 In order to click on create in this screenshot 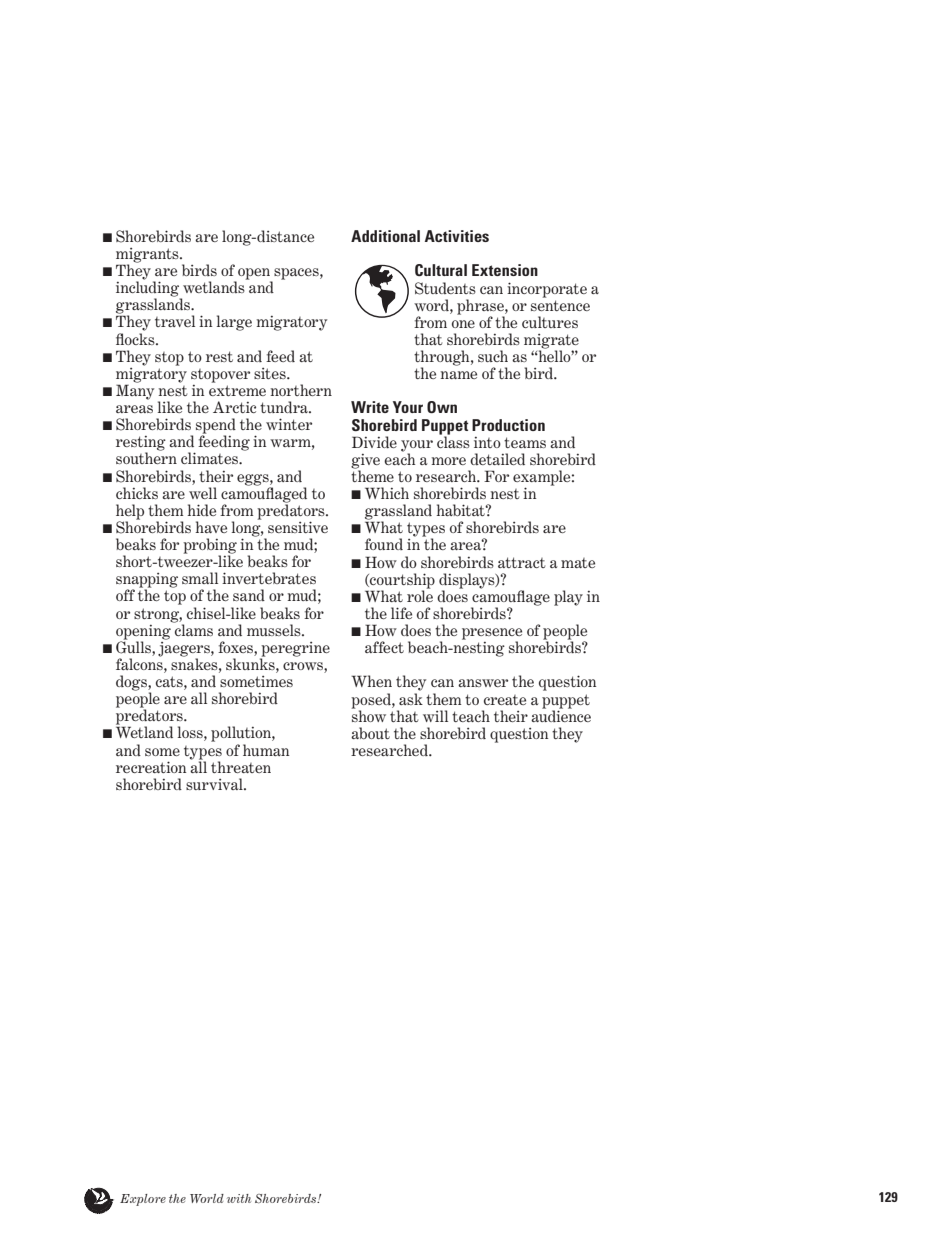, I will do `click(505, 700)`.
